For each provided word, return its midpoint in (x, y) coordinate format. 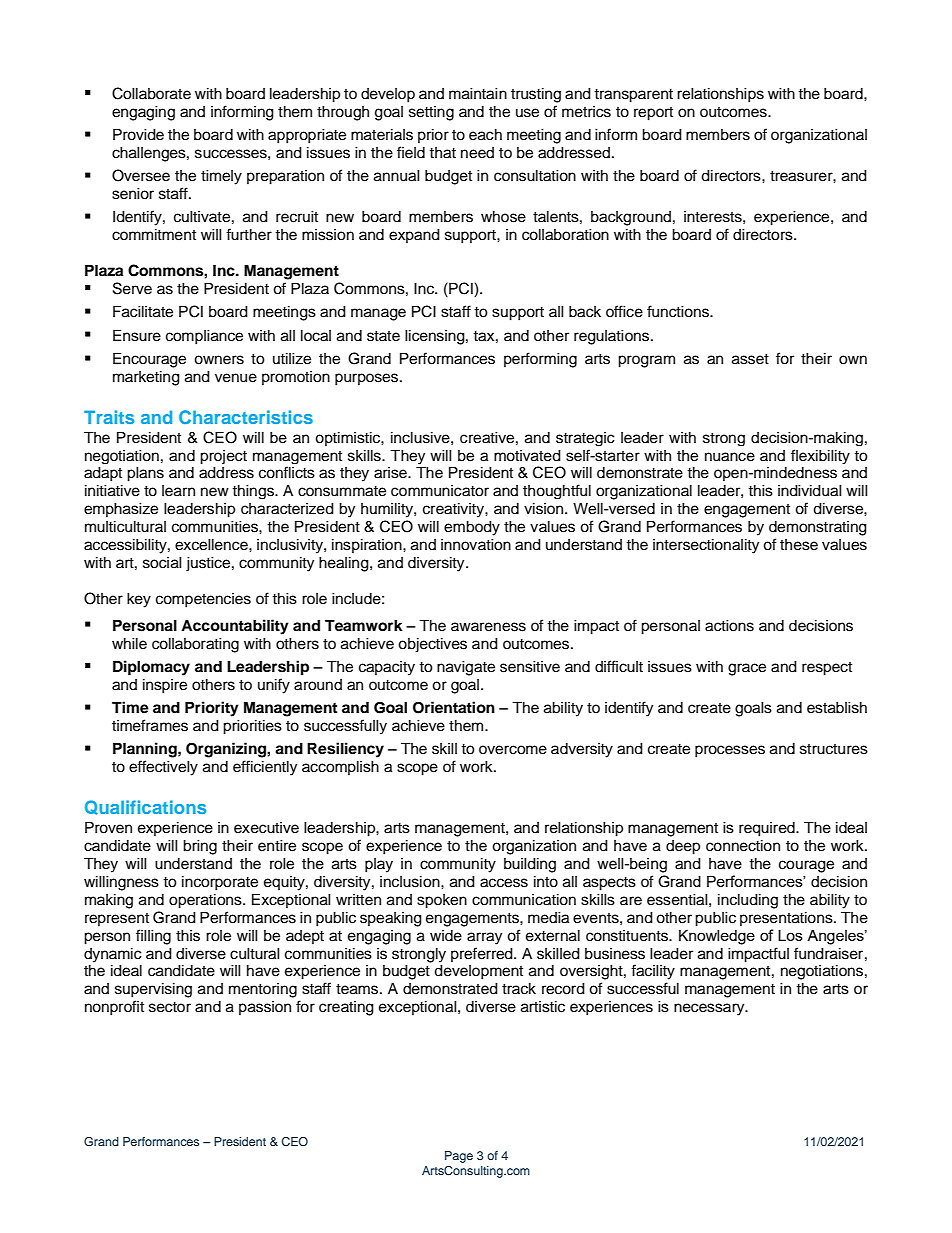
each (485, 135)
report (653, 114)
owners (219, 360)
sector (170, 1007)
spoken (442, 901)
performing (540, 360)
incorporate (220, 883)
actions (729, 626)
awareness (488, 627)
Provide (138, 134)
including (748, 901)
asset (750, 359)
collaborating (195, 645)
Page (459, 1157)
